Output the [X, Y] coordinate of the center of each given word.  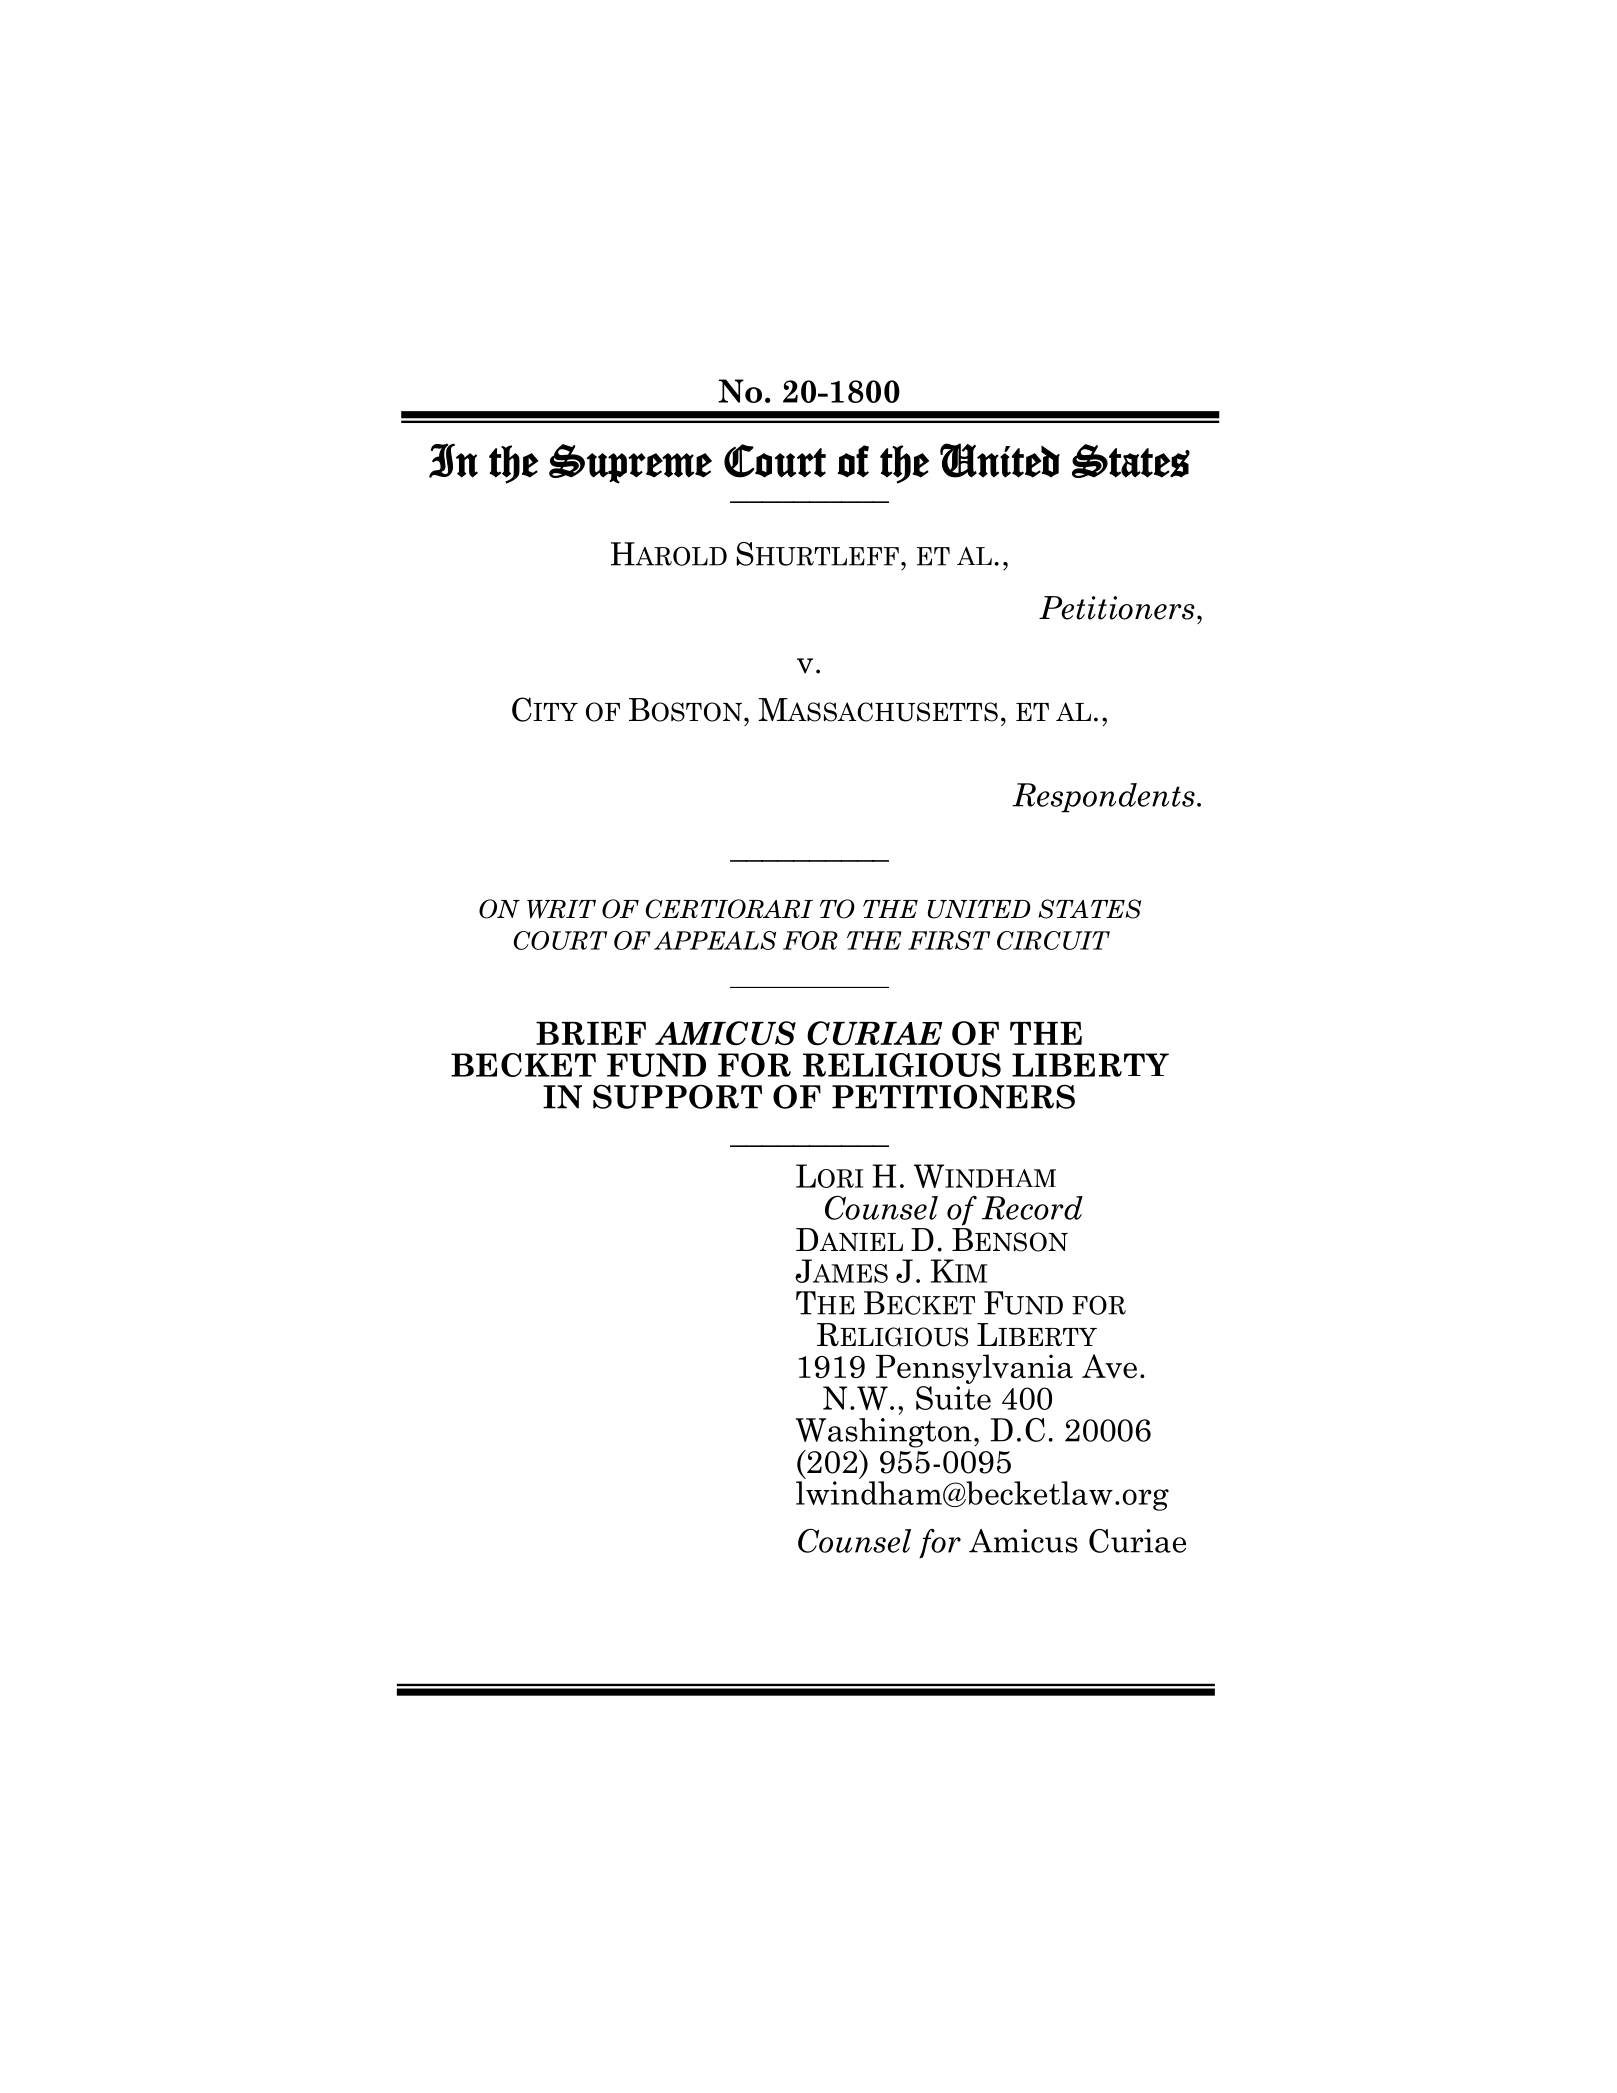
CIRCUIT [1053, 940]
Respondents [1103, 798]
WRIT [561, 909]
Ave [1109, 1366]
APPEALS [715, 940]
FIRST [949, 940]
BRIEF [591, 1033]
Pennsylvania [974, 1369]
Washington [884, 1433]
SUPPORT [677, 1096]
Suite [953, 1398]
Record [1032, 1208]
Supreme [630, 464]
